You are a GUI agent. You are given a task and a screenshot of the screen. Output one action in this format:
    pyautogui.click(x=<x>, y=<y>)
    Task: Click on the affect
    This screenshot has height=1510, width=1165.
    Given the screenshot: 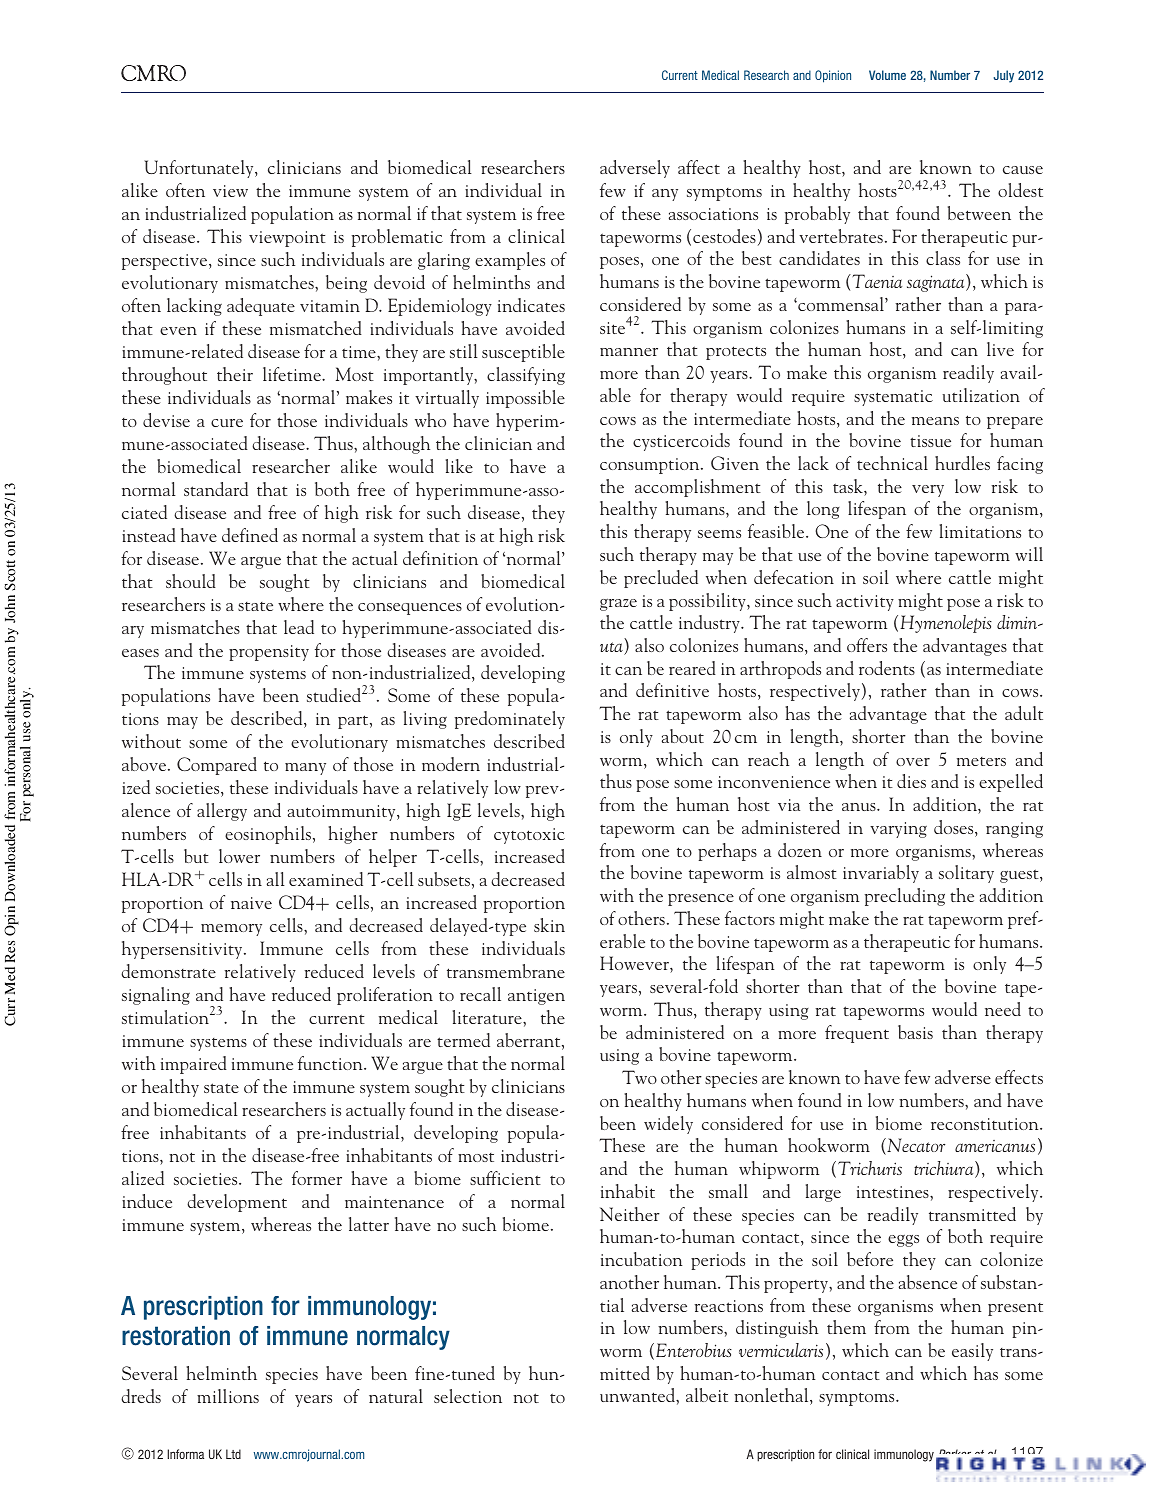 What is the action you would take?
    pyautogui.click(x=699, y=167)
